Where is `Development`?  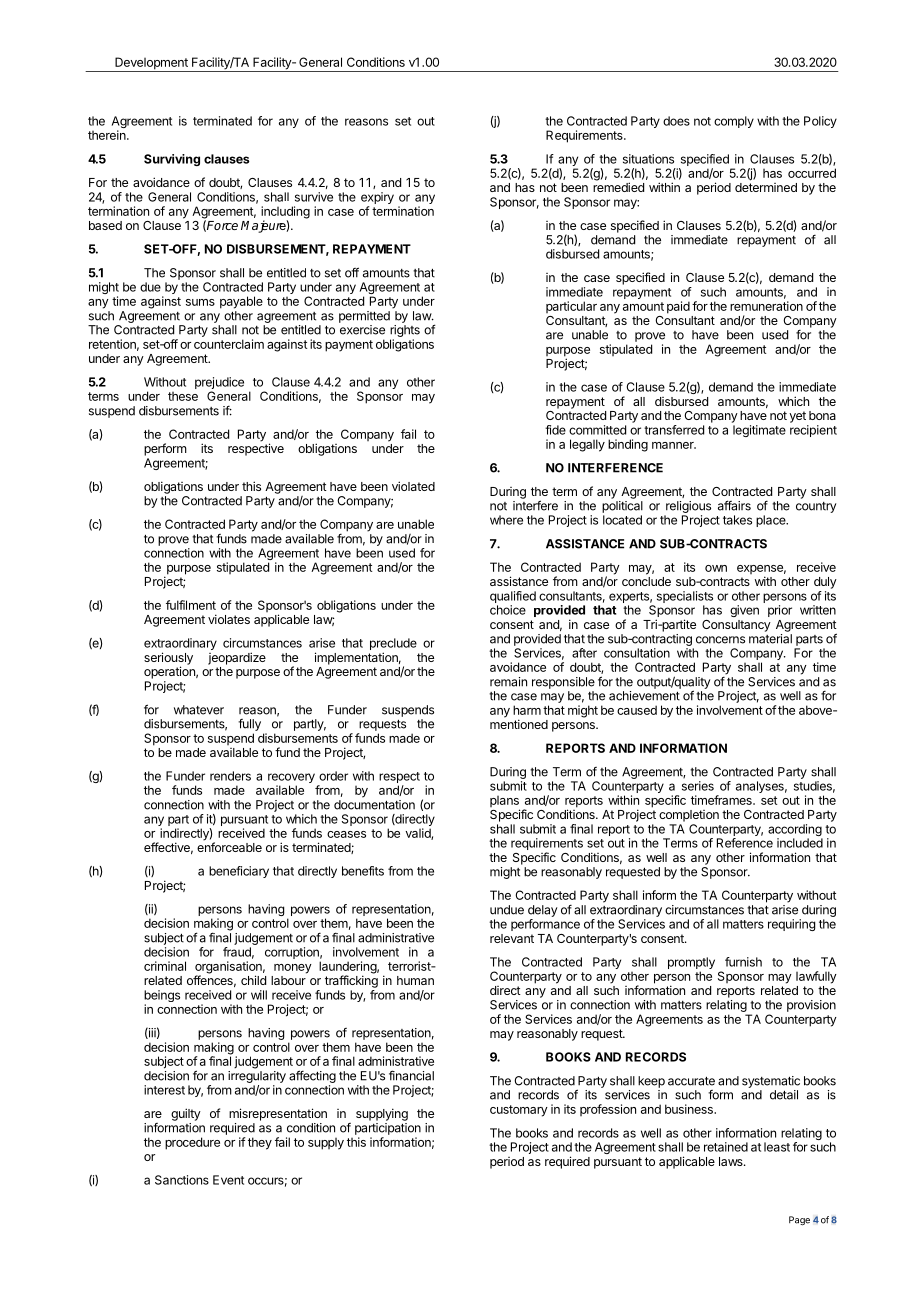 Development is located at coordinates (151, 64).
